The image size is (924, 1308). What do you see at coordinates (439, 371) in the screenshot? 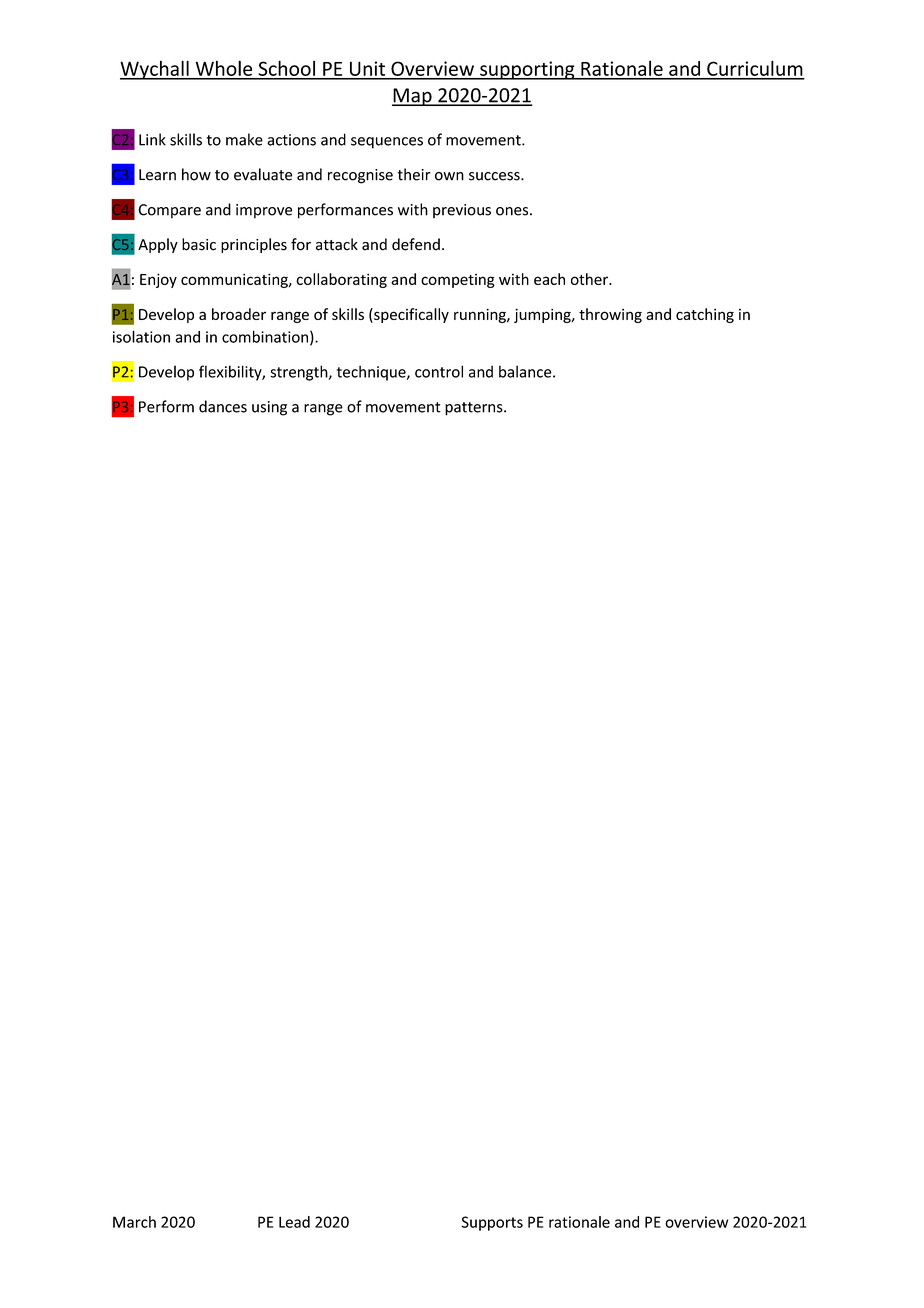
I see `control` at bounding box center [439, 371].
